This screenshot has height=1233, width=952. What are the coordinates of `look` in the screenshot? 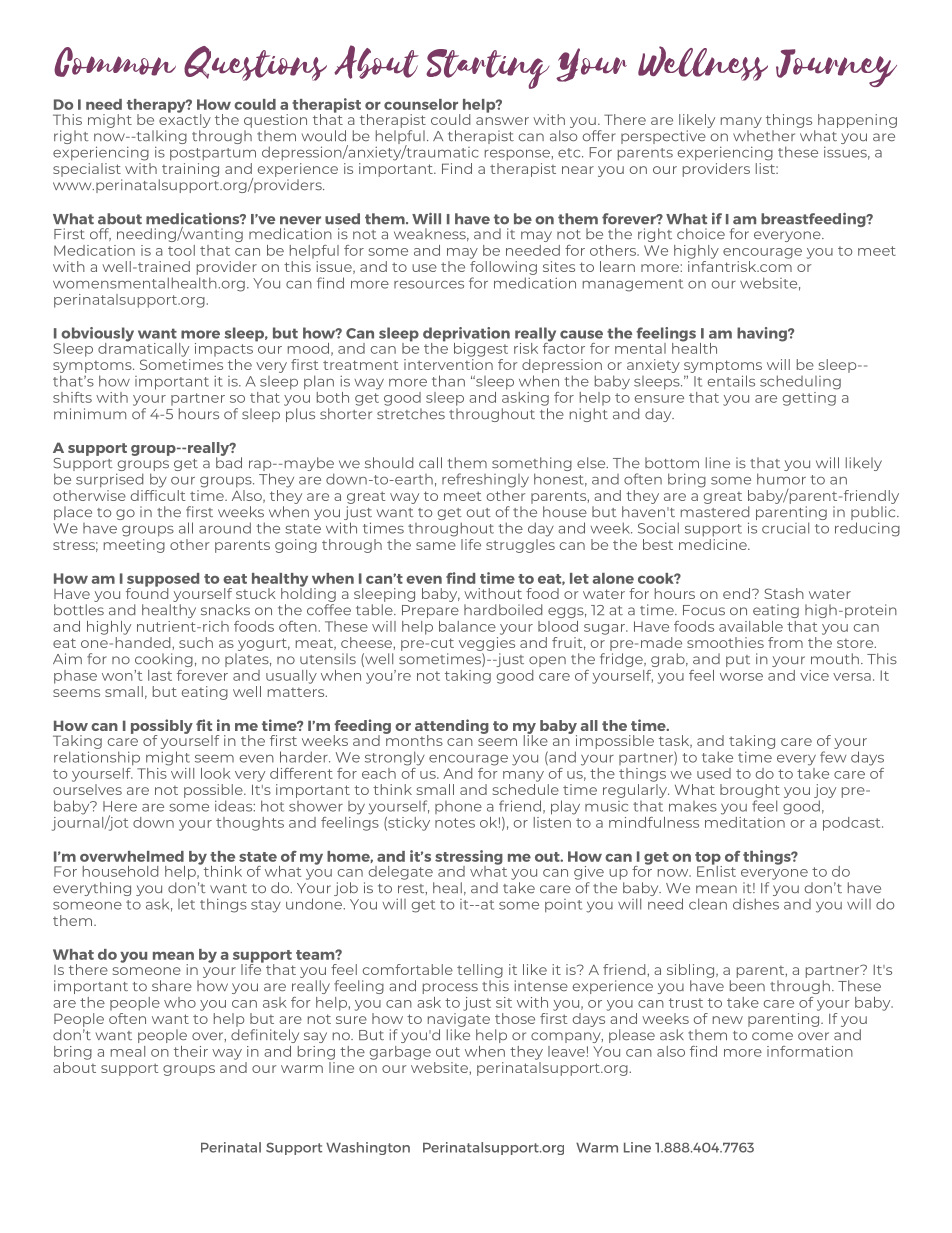 It's located at (216, 773).
